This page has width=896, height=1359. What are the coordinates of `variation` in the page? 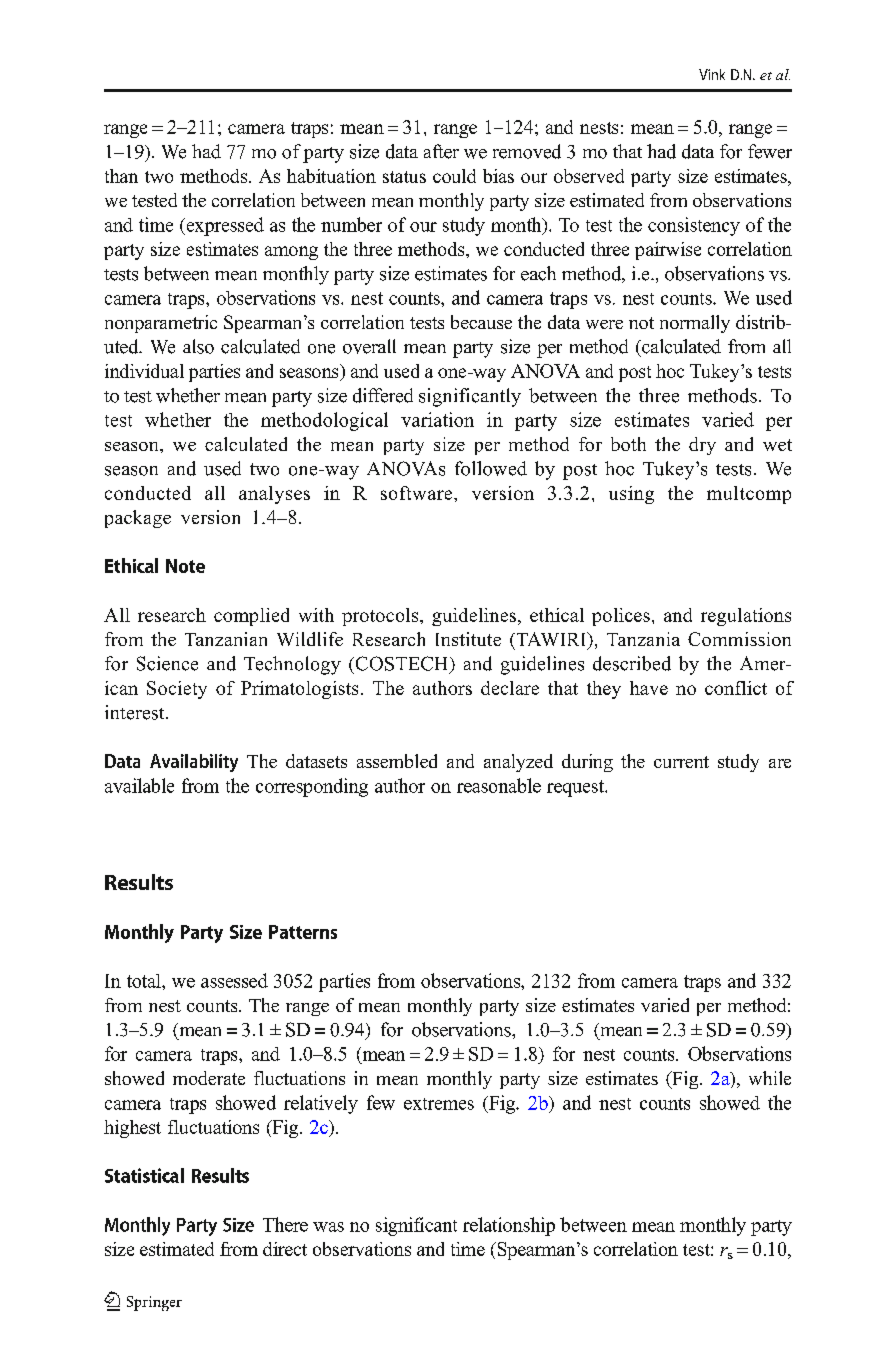 It's located at (437, 419).
